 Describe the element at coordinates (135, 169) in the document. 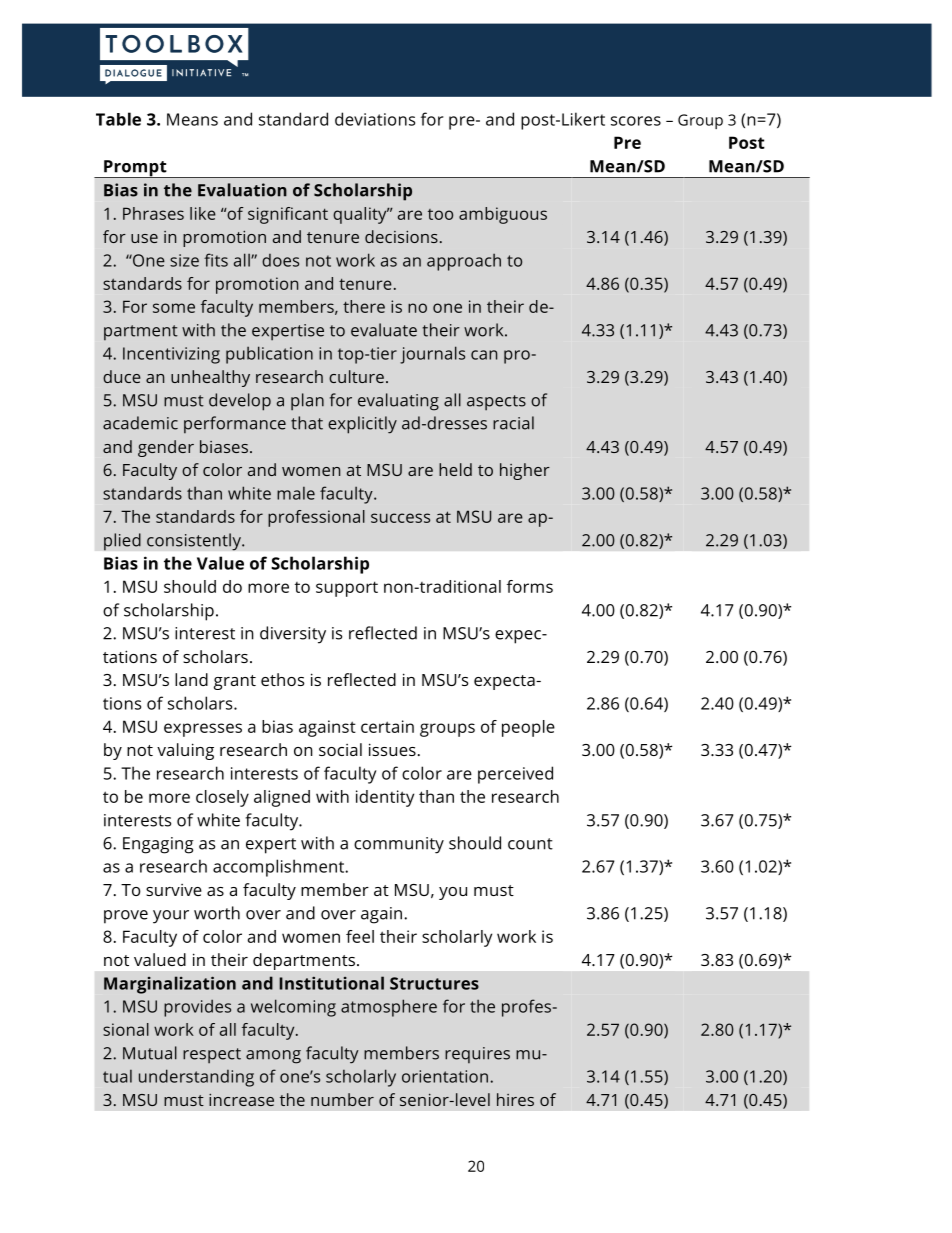

I see `Prompt` at that location.
